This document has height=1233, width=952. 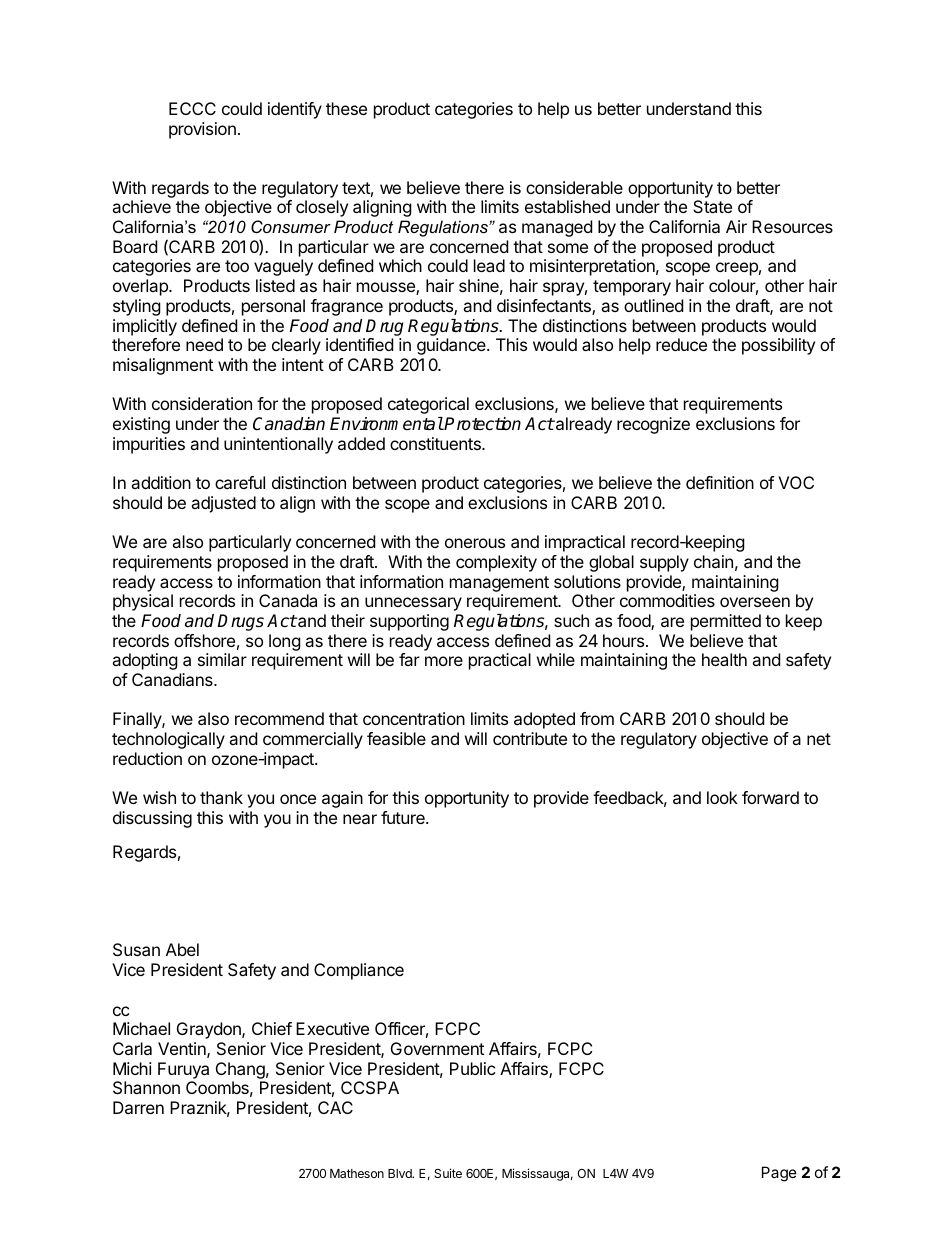 I want to click on provision, so click(x=202, y=130).
